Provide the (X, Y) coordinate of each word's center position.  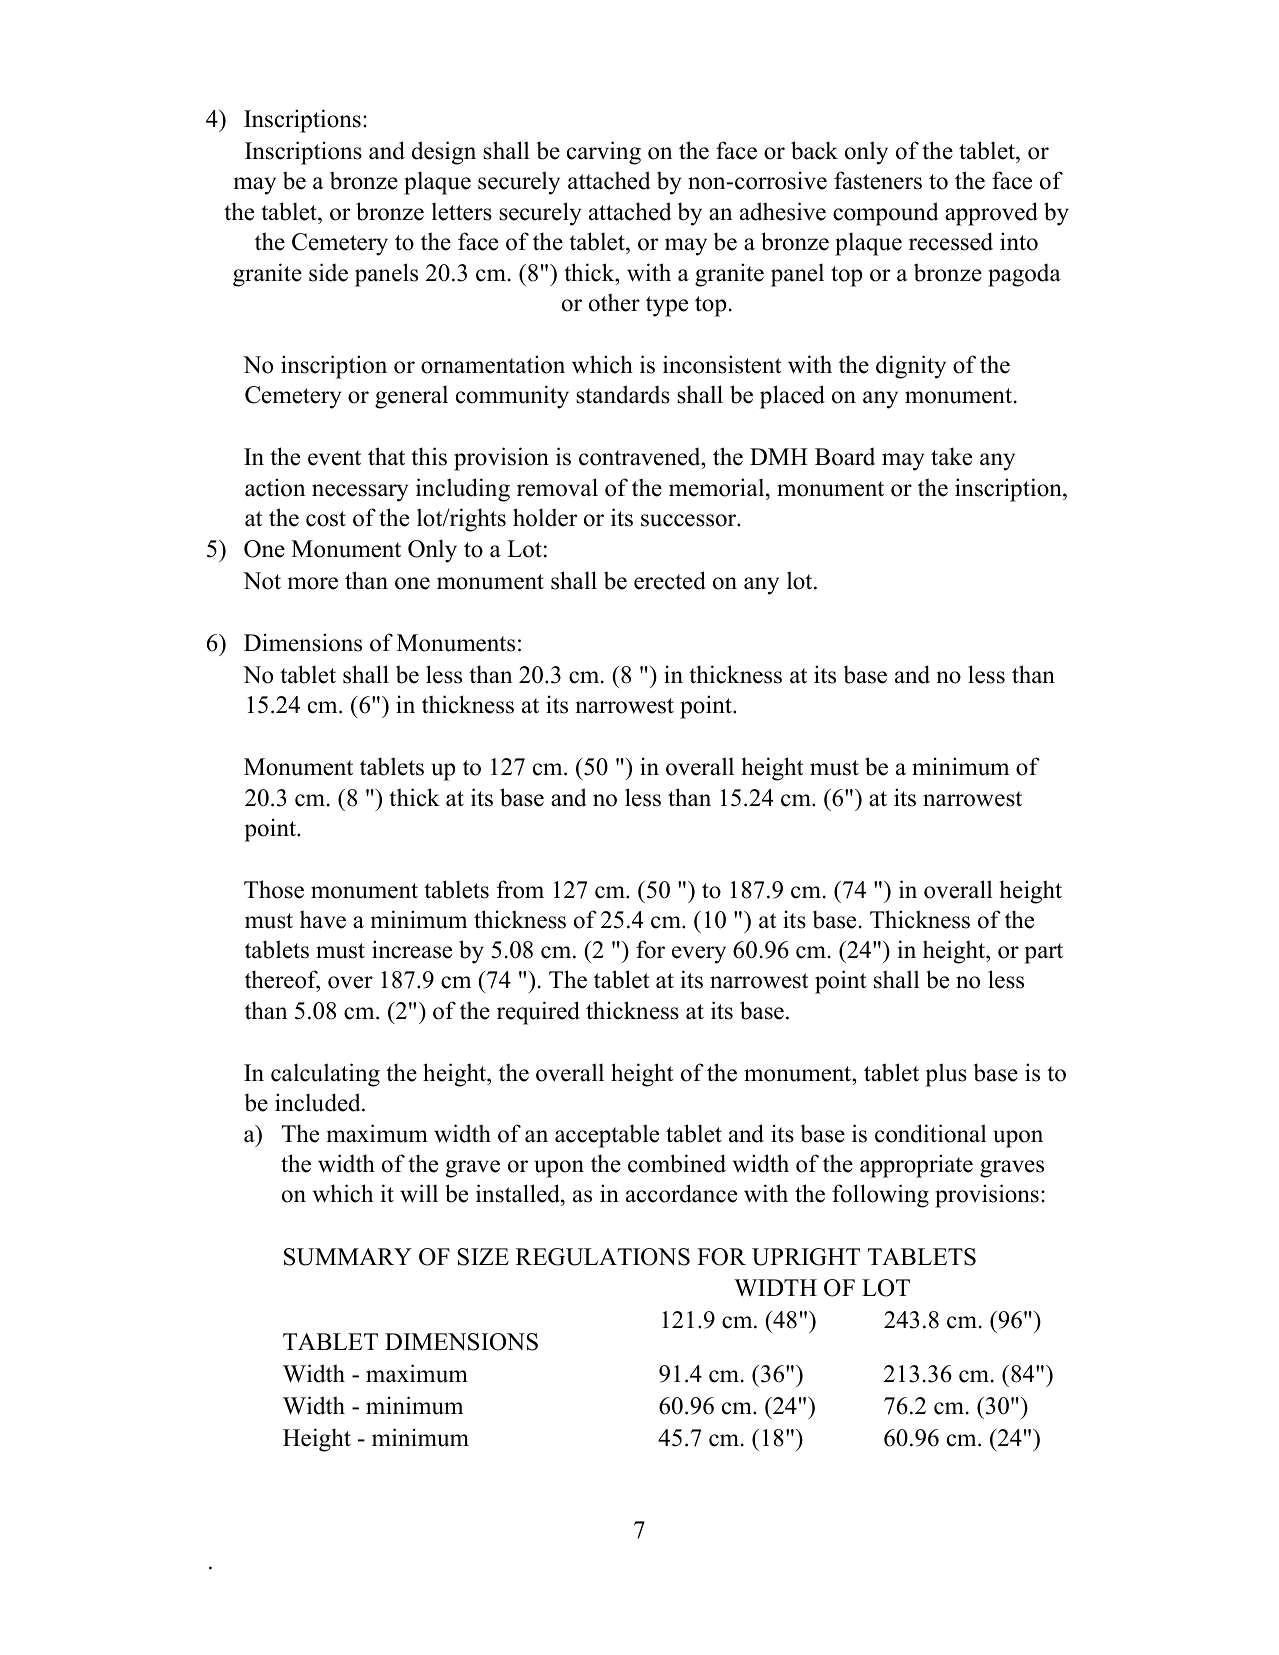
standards (623, 394)
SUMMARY (348, 1257)
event (334, 458)
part (1043, 953)
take (951, 456)
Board (845, 456)
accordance (681, 1193)
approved (991, 214)
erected (670, 580)
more (313, 583)
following (880, 1196)
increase (412, 949)
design (444, 153)
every (699, 955)
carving (604, 153)
